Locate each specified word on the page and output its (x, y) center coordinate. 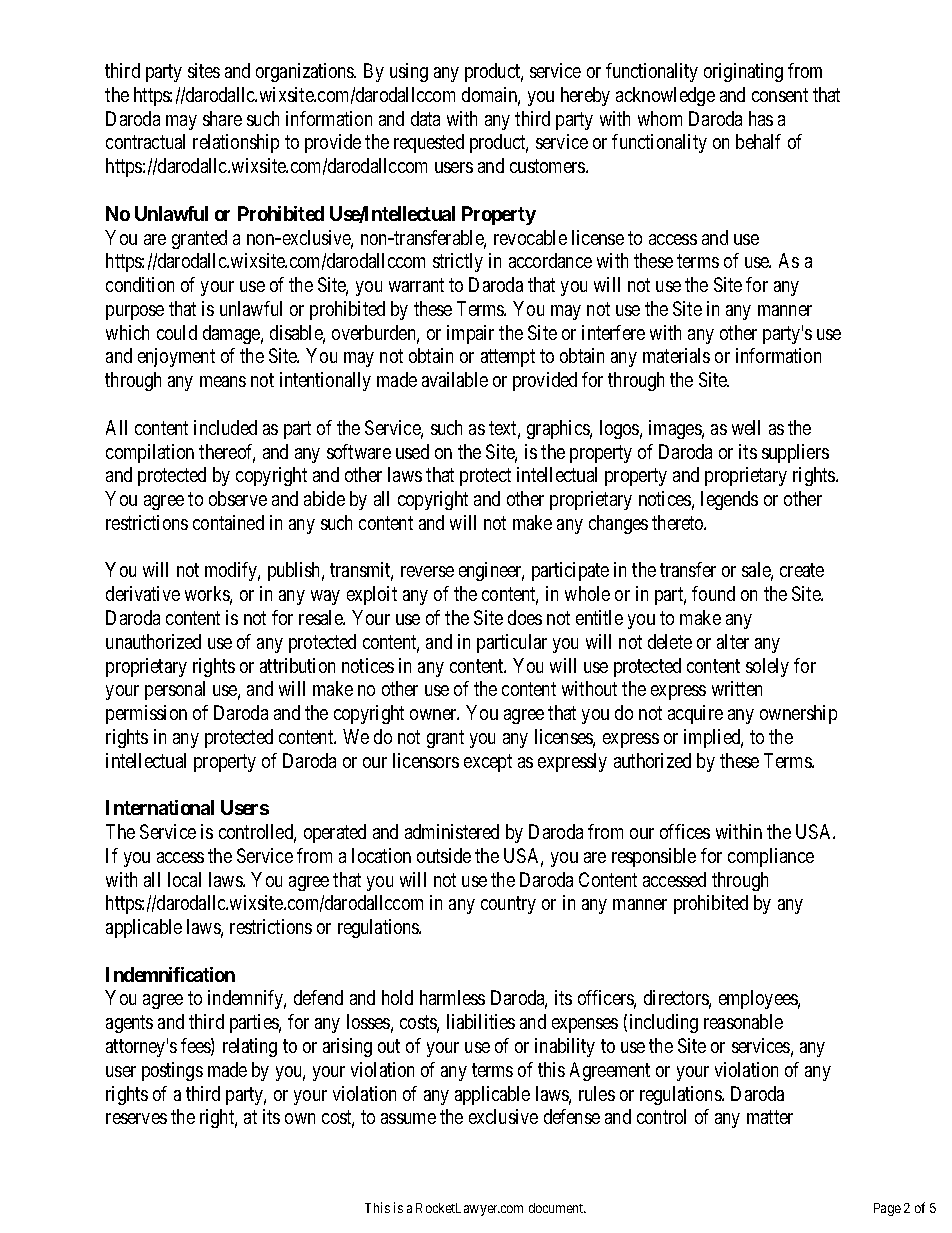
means (223, 381)
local (184, 879)
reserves (136, 1118)
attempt (508, 358)
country (508, 905)
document (557, 1208)
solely (767, 667)
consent (780, 95)
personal (175, 690)
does (525, 617)
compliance (771, 857)
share (222, 118)
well (746, 427)
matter (770, 1117)
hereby (585, 96)
